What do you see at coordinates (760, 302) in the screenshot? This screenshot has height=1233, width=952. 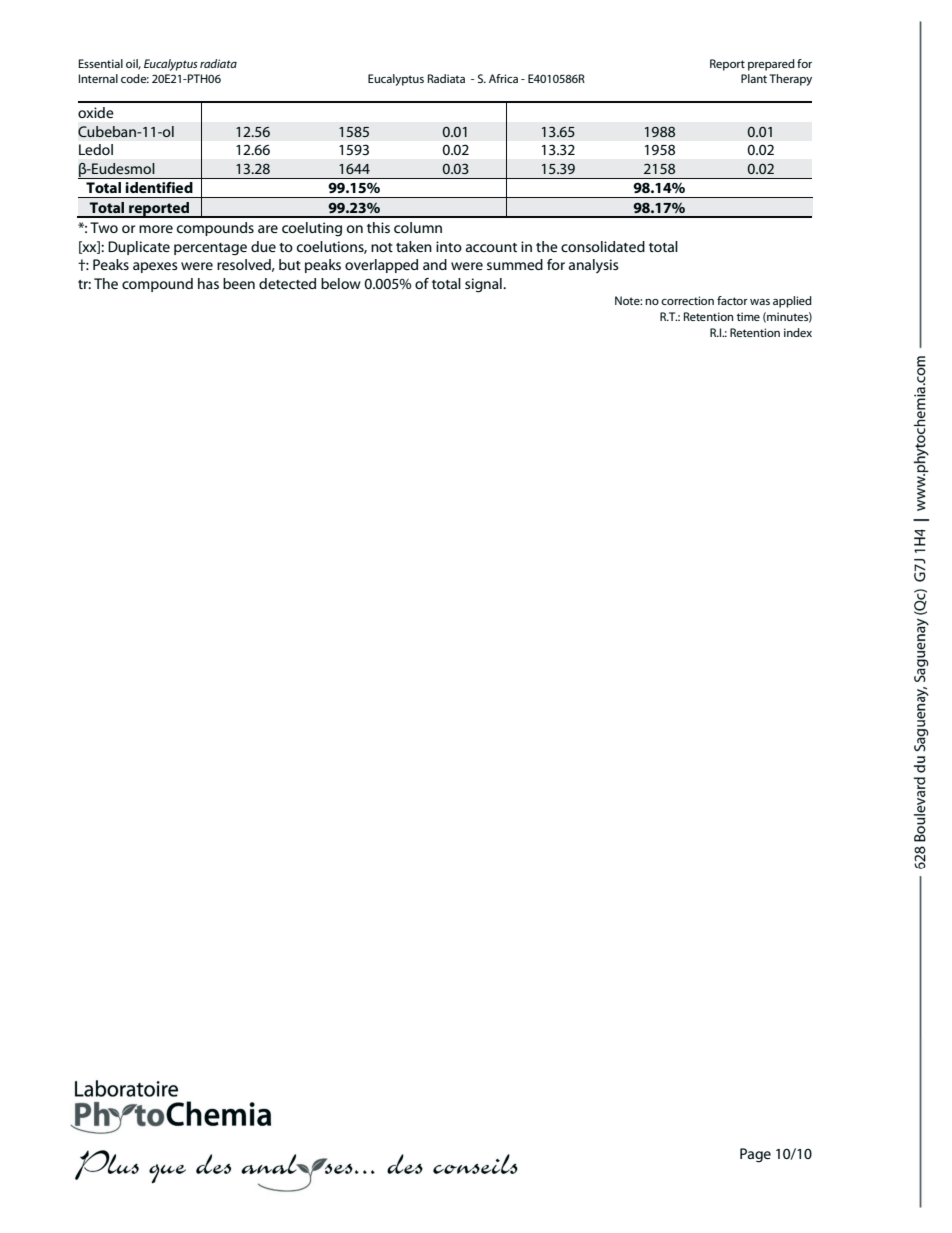 I see `was` at bounding box center [760, 302].
